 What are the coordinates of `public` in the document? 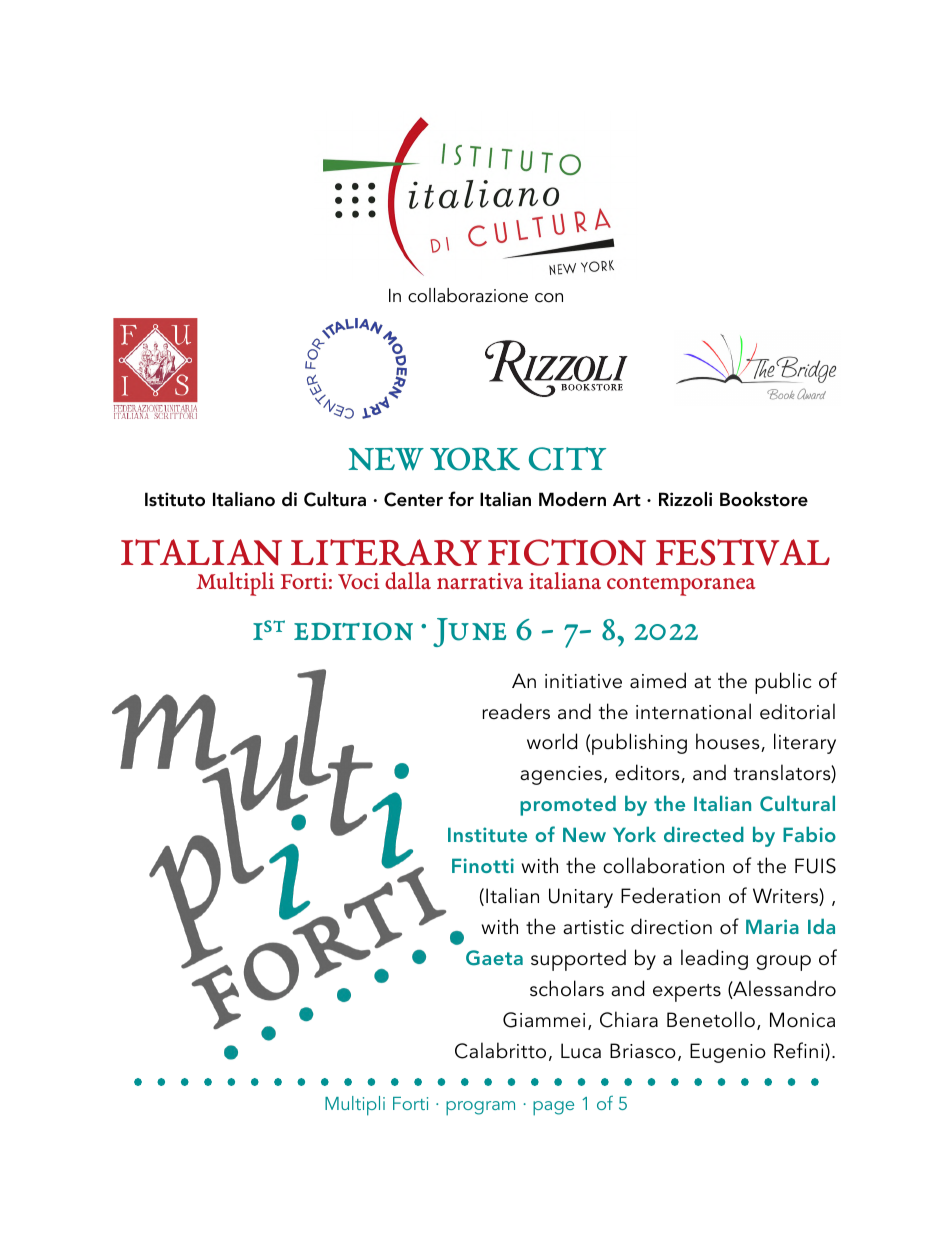 It's located at (783, 683).
